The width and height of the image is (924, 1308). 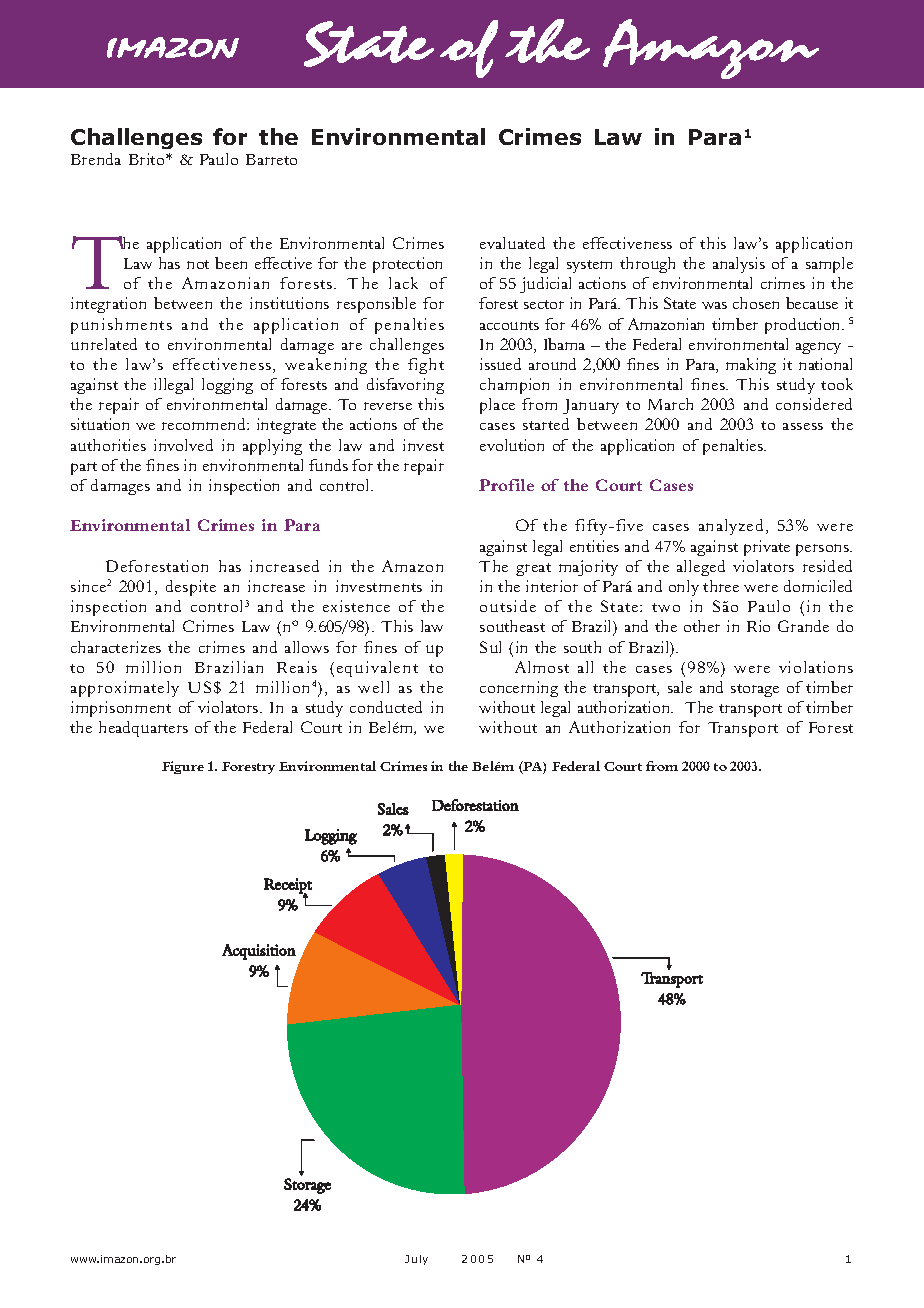 I want to click on evolution, so click(x=512, y=445).
